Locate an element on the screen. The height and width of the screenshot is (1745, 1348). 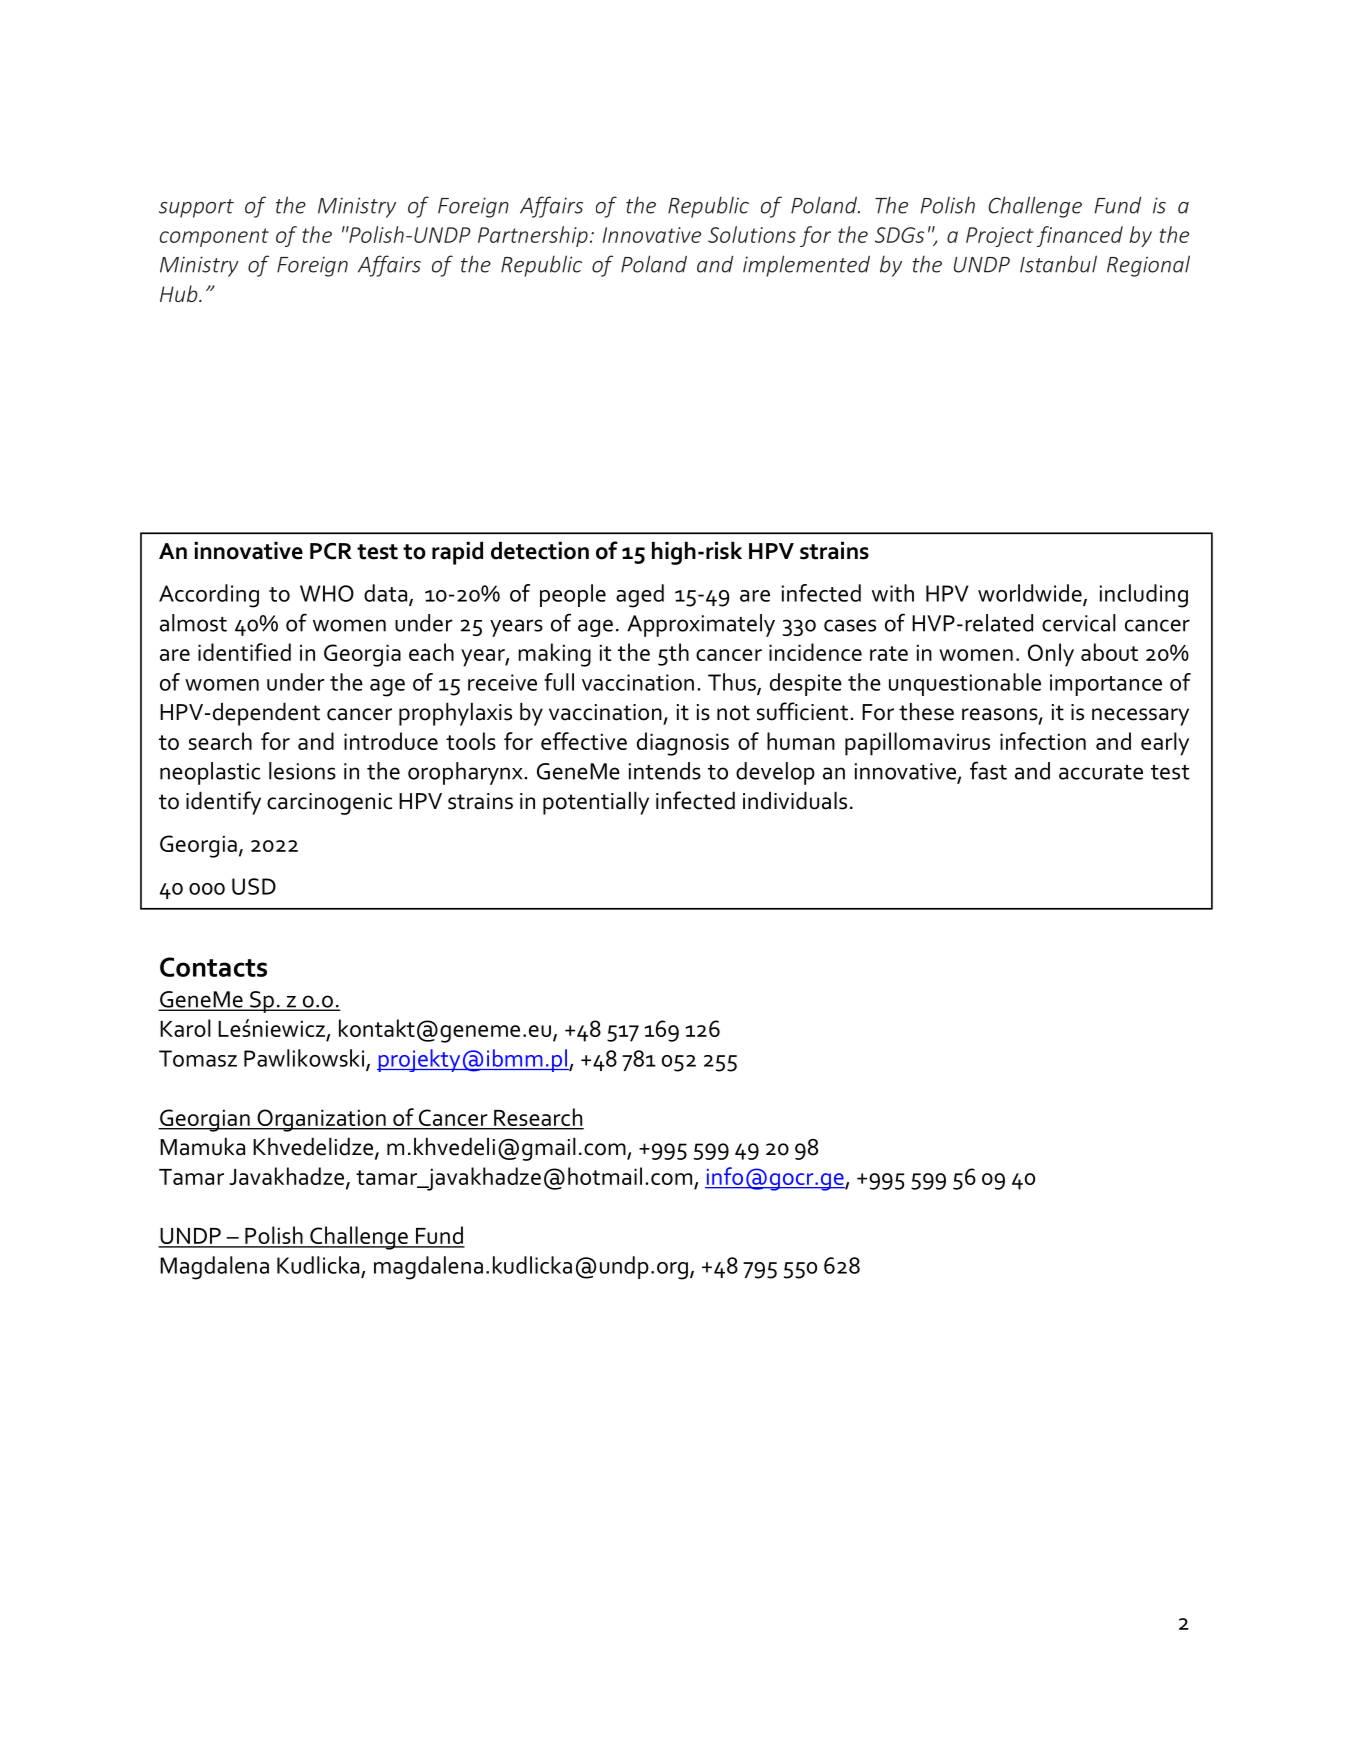
financed is located at coordinates (1080, 236).
